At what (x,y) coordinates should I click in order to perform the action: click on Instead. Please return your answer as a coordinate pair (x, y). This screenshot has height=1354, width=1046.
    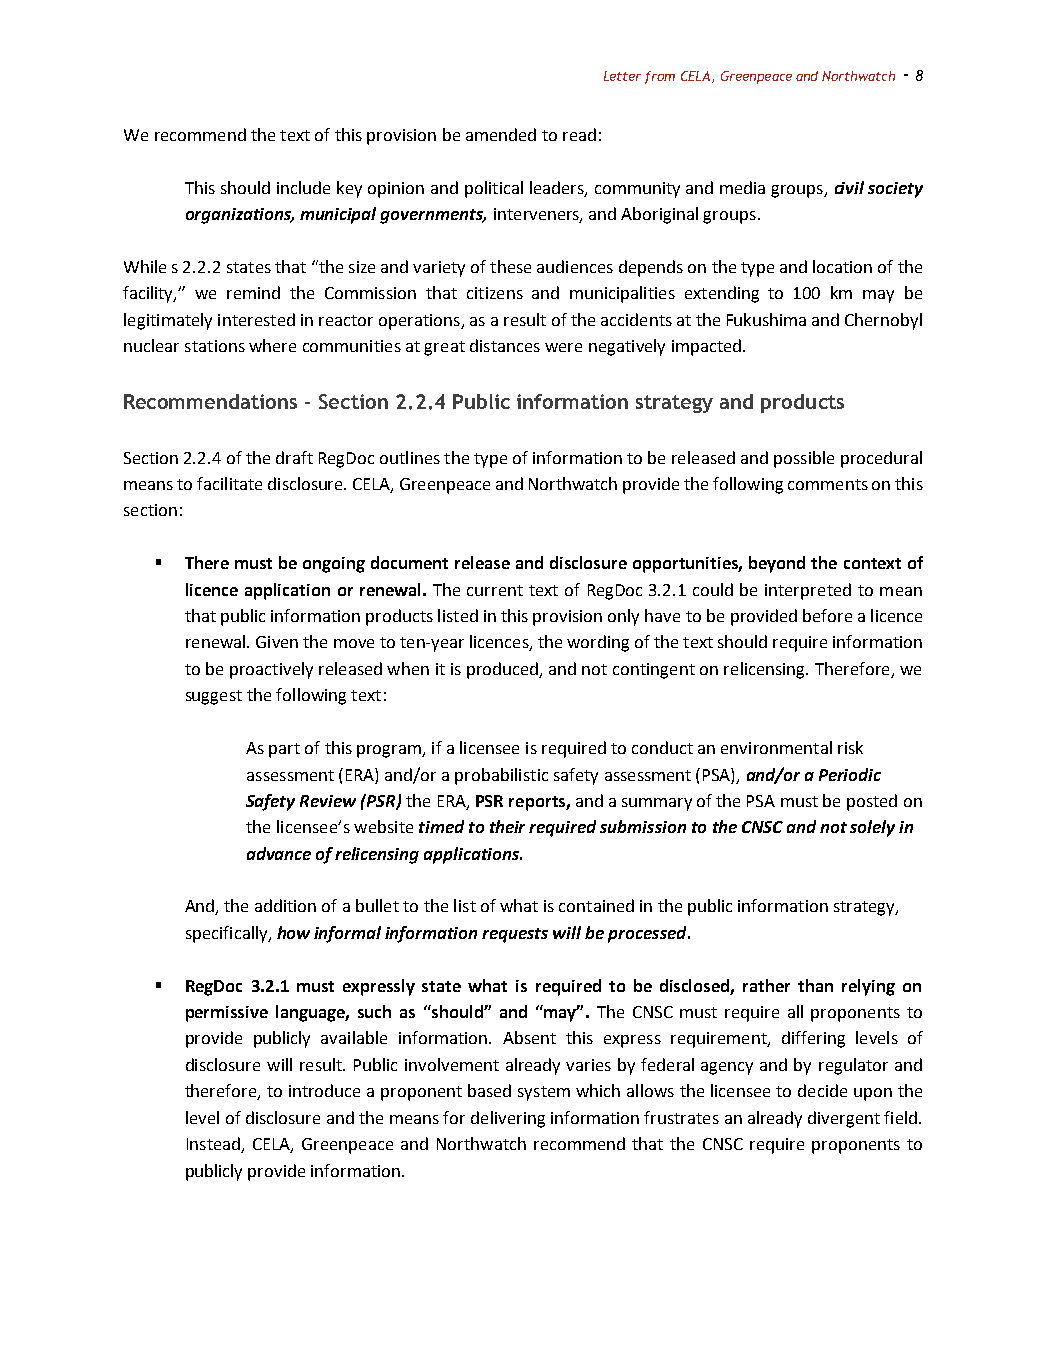
    Looking at the image, I should click on (214, 1145).
